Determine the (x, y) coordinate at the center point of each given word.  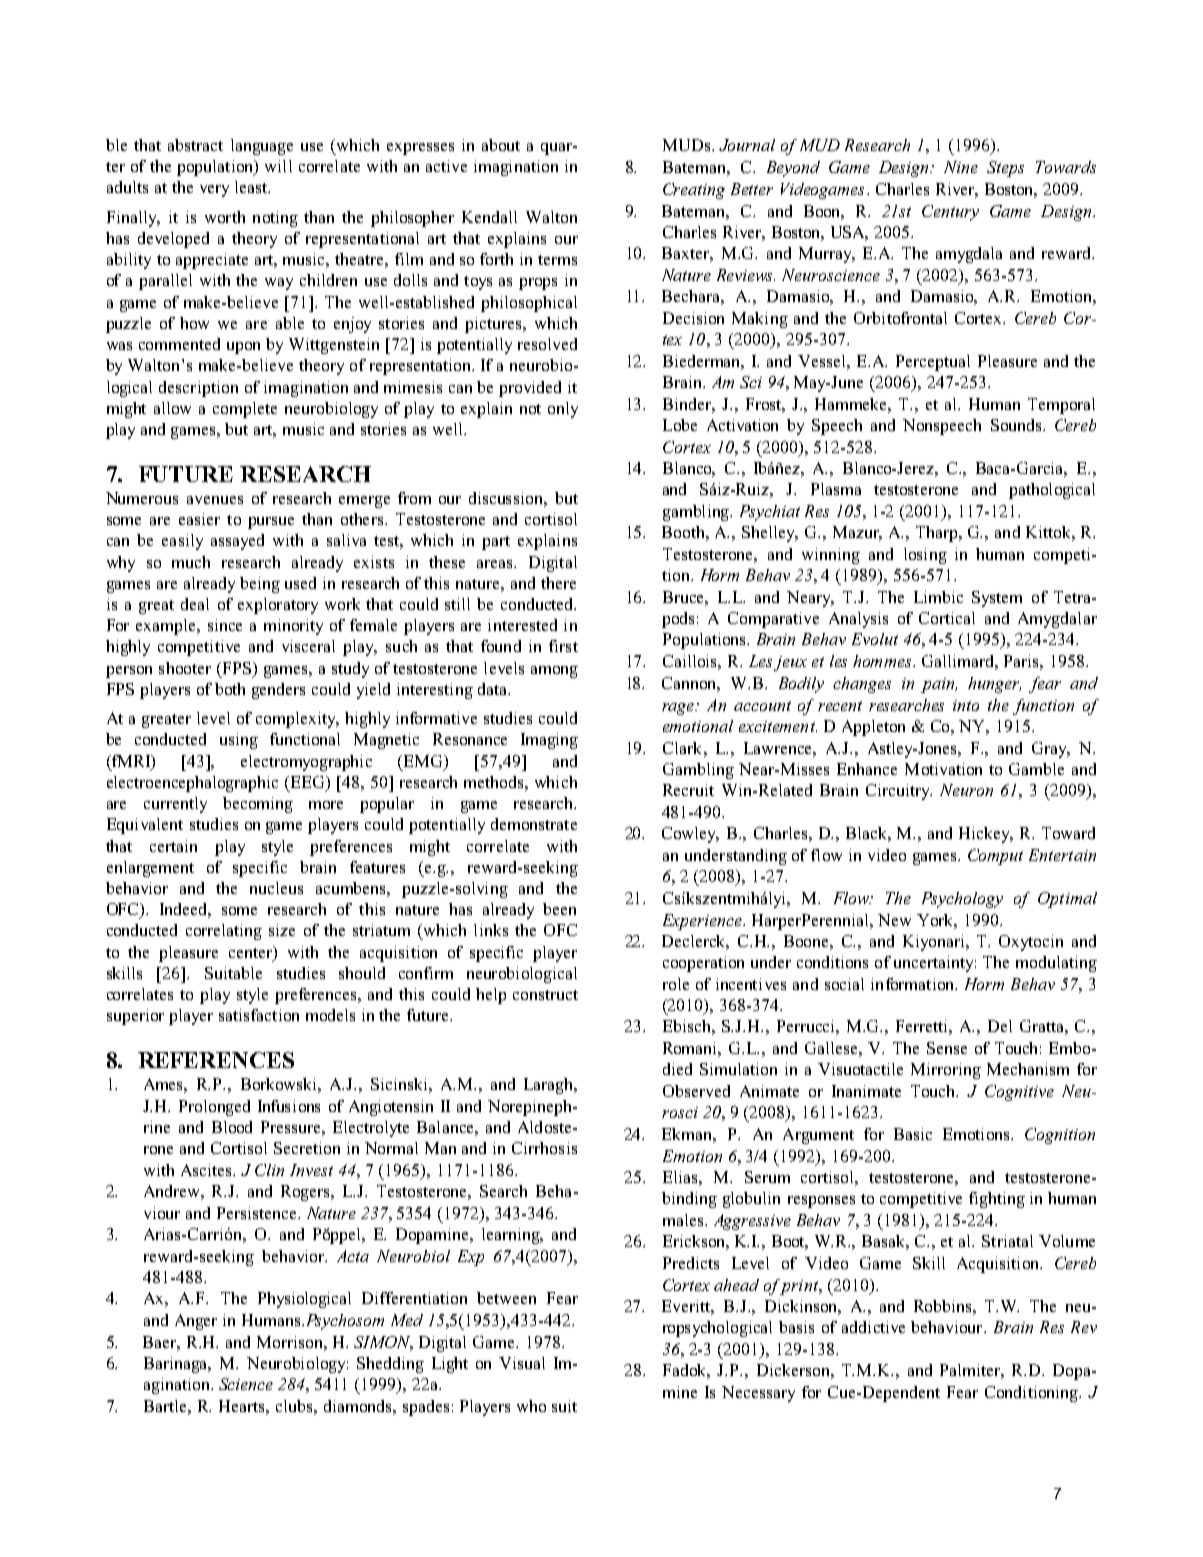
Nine (961, 167)
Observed (696, 1091)
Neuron (966, 790)
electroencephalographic (192, 784)
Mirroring (946, 1071)
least (252, 187)
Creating (694, 191)
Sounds (1017, 425)
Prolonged (214, 1108)
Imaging (549, 741)
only (563, 410)
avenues (215, 500)
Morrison (291, 1342)
